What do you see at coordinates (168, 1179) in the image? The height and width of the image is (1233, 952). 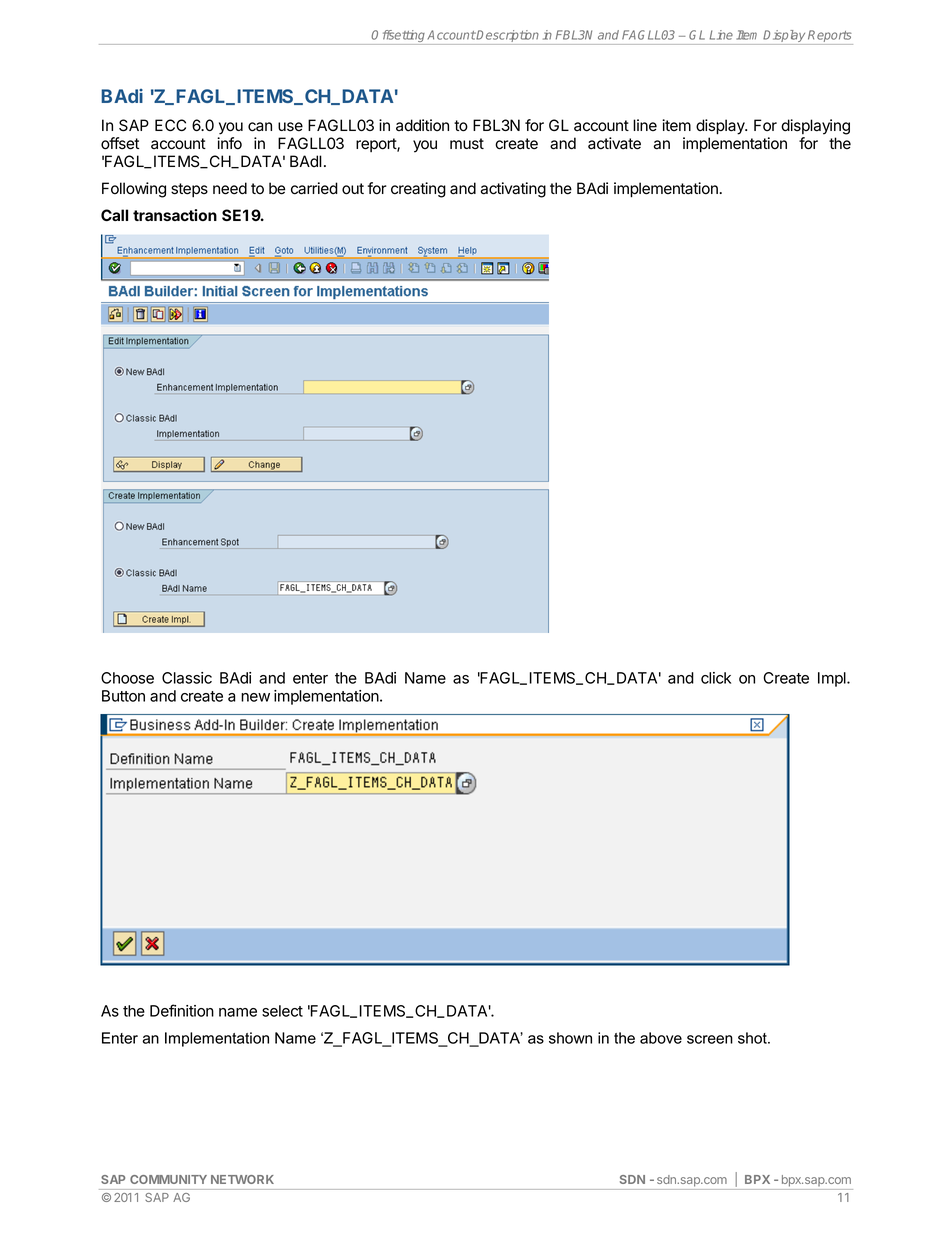 I see `COMMUNITY` at bounding box center [168, 1179].
